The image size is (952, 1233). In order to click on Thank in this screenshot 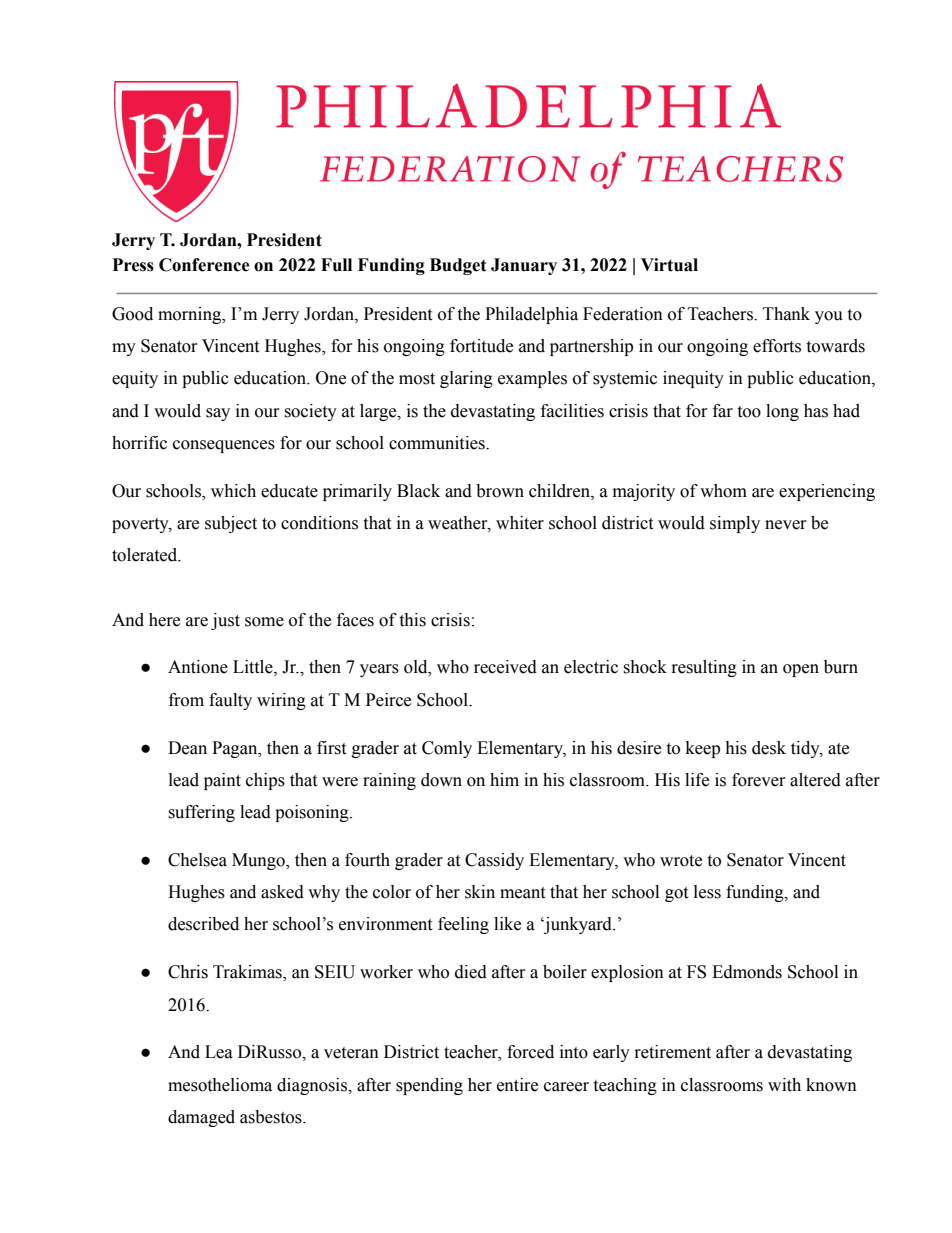, I will do `click(786, 314)`.
